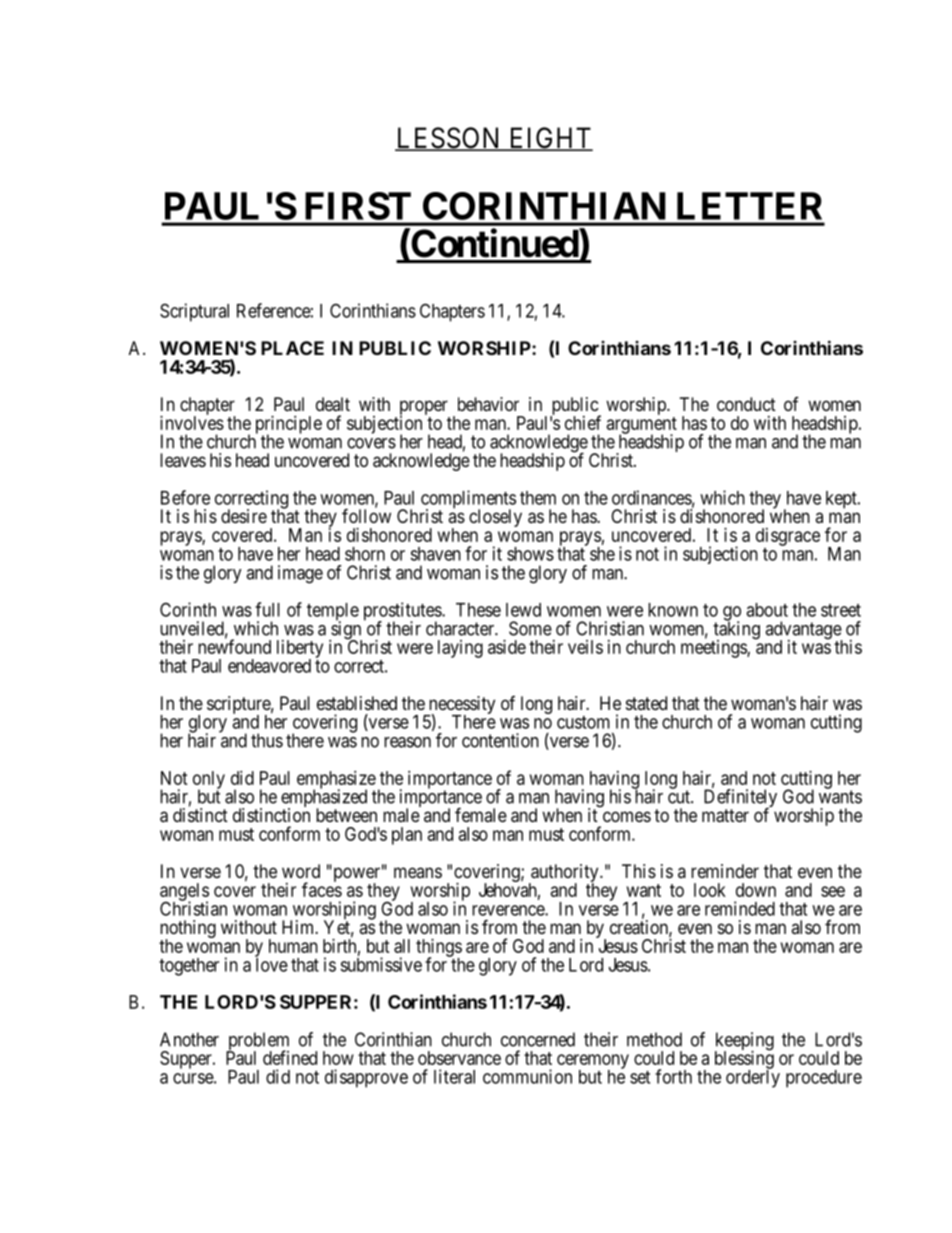 This image has height=1233, width=952. What do you see at coordinates (538, 1039) in the image?
I see `concerned` at bounding box center [538, 1039].
